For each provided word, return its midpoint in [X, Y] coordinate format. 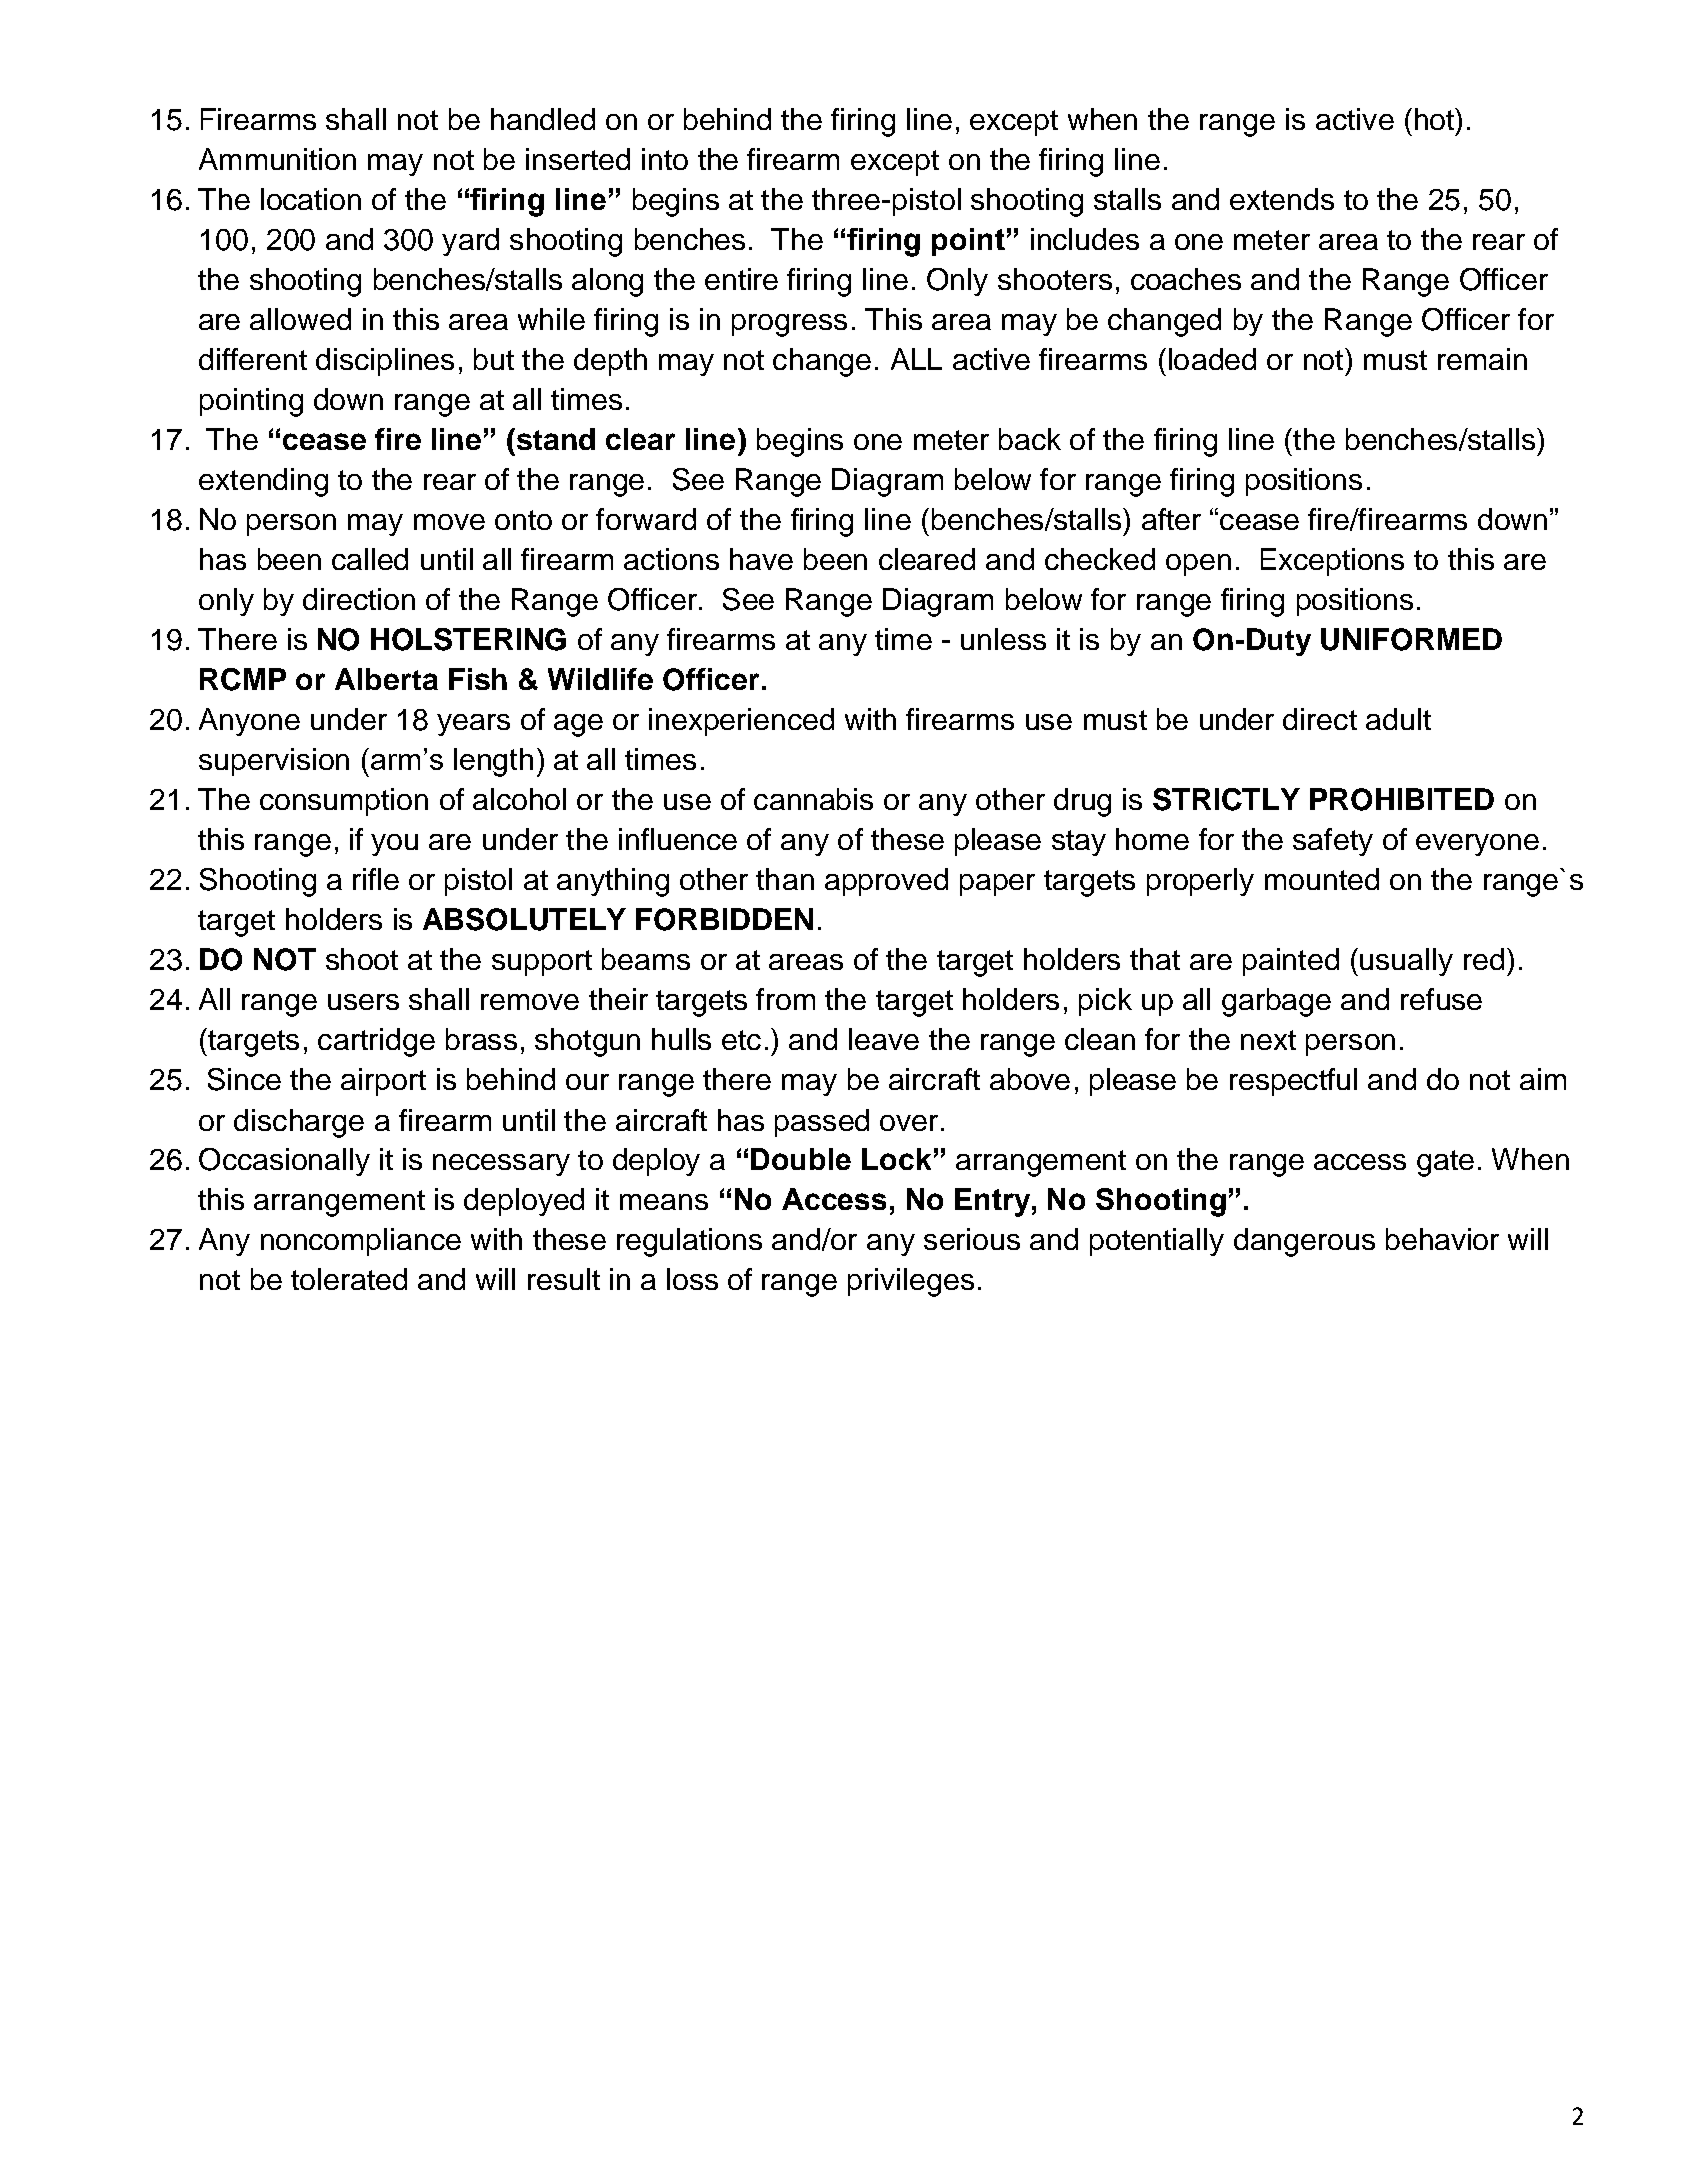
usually [1406, 962]
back [1030, 439]
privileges [911, 1282]
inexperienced [741, 722]
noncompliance [361, 1242]
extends [1282, 199]
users [363, 1002]
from [785, 999]
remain [1482, 359]
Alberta [386, 679]
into [665, 159]
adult [1398, 719]
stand [554, 439]
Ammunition [277, 159]
